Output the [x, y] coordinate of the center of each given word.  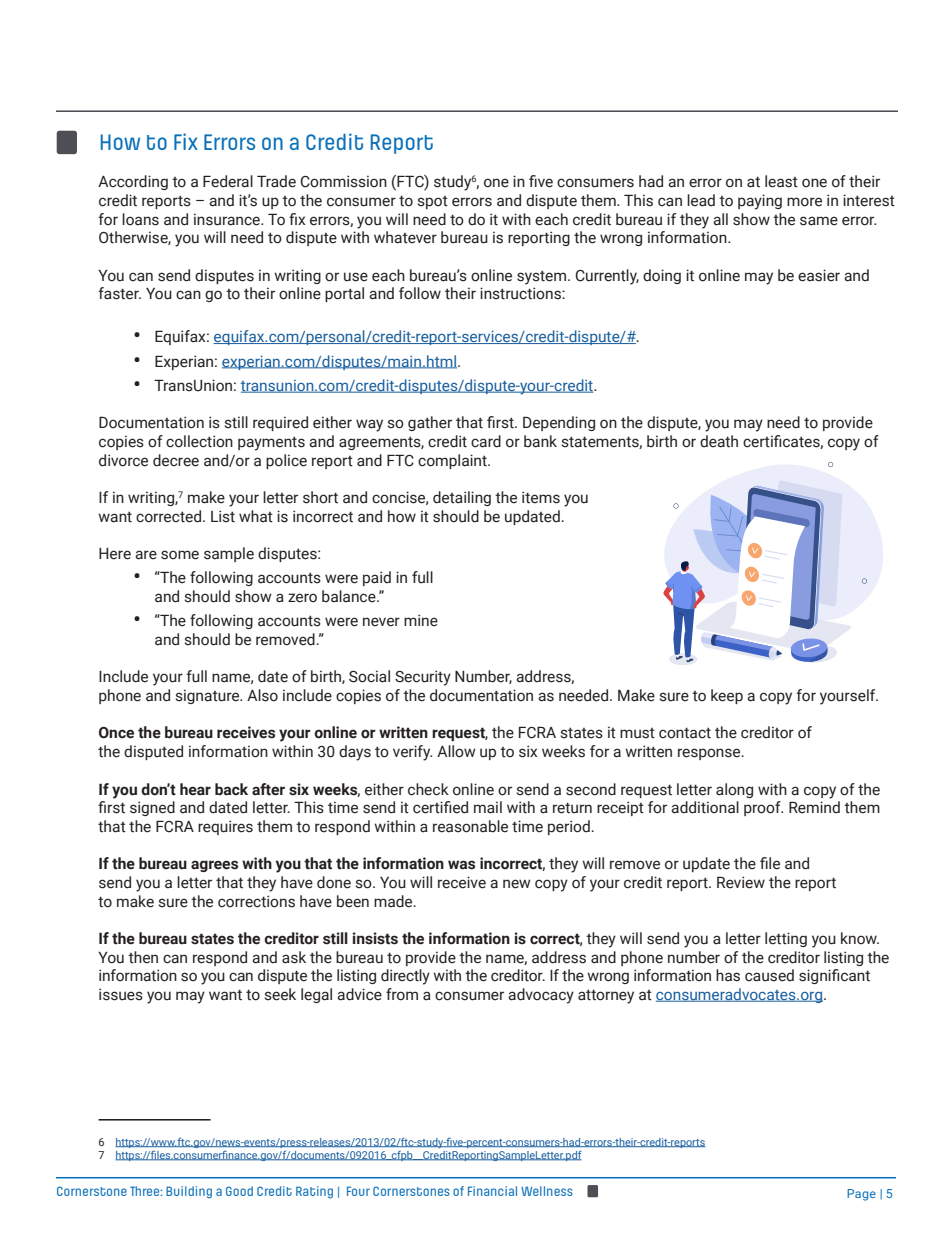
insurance [228, 219]
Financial [492, 1191]
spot [433, 202]
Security [423, 678]
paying [760, 202]
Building [189, 1192]
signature [209, 696]
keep [727, 696]
